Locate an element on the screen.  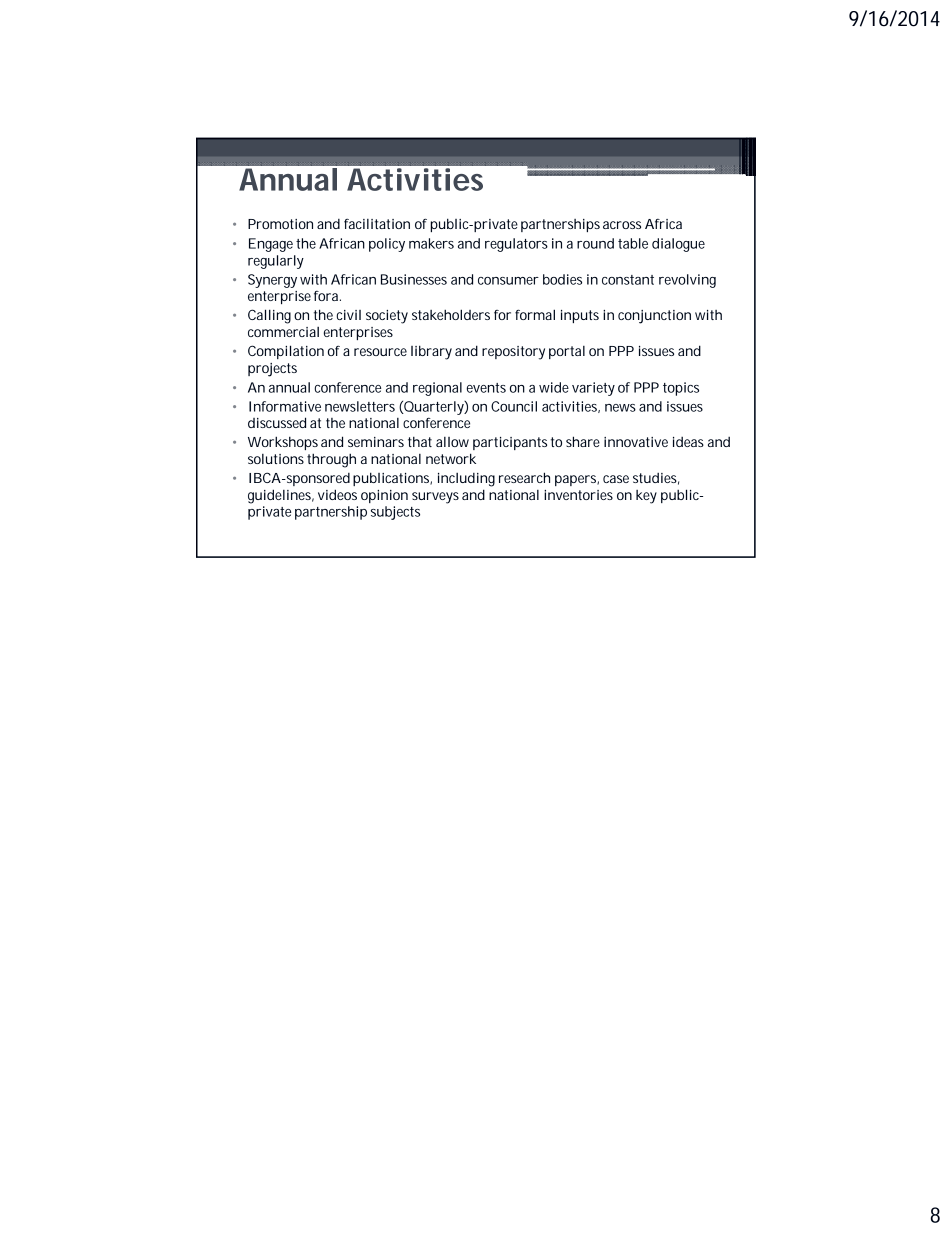
surveys is located at coordinates (435, 498).
